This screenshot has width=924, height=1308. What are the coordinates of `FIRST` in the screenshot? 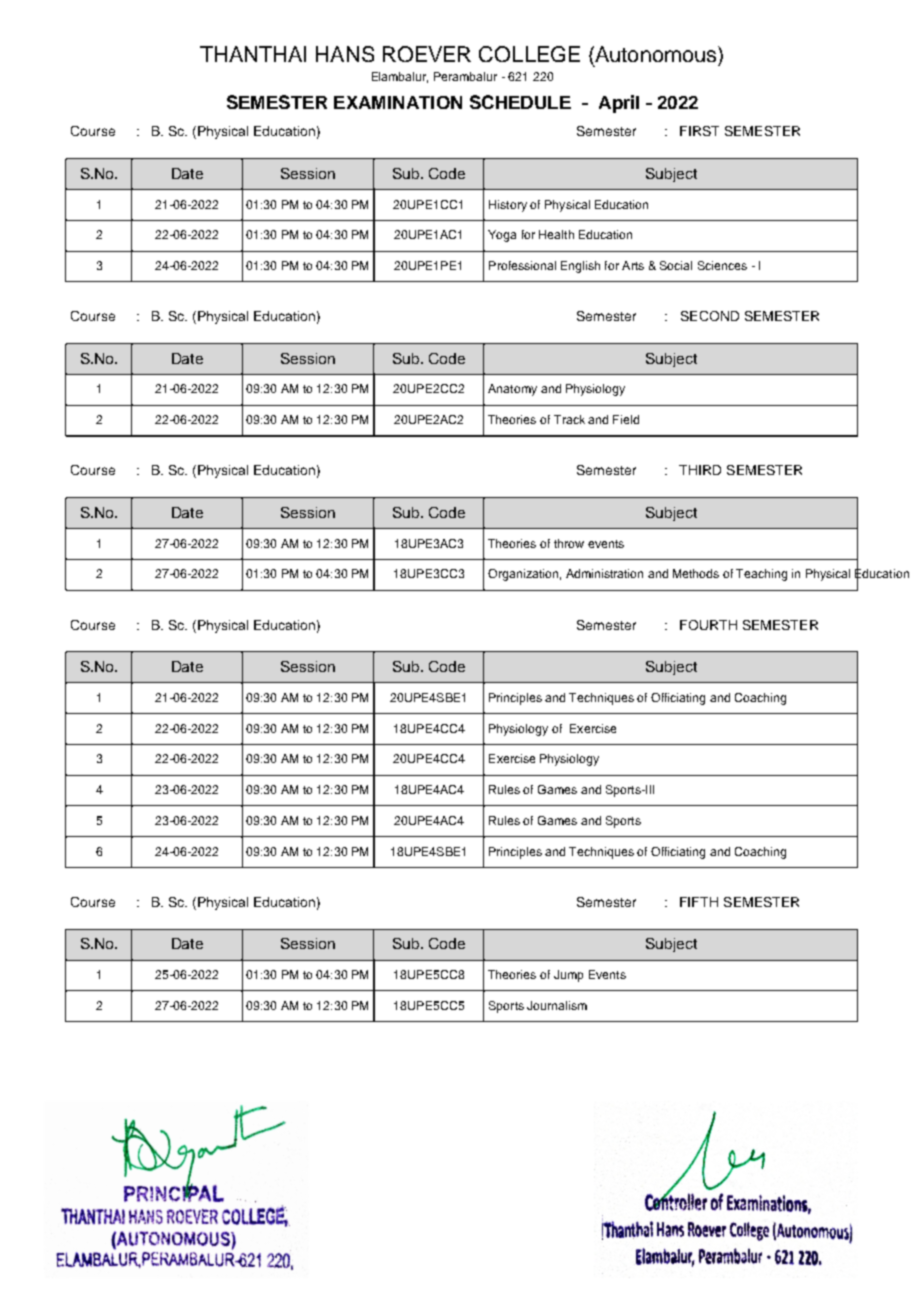 It's located at (699, 131).
